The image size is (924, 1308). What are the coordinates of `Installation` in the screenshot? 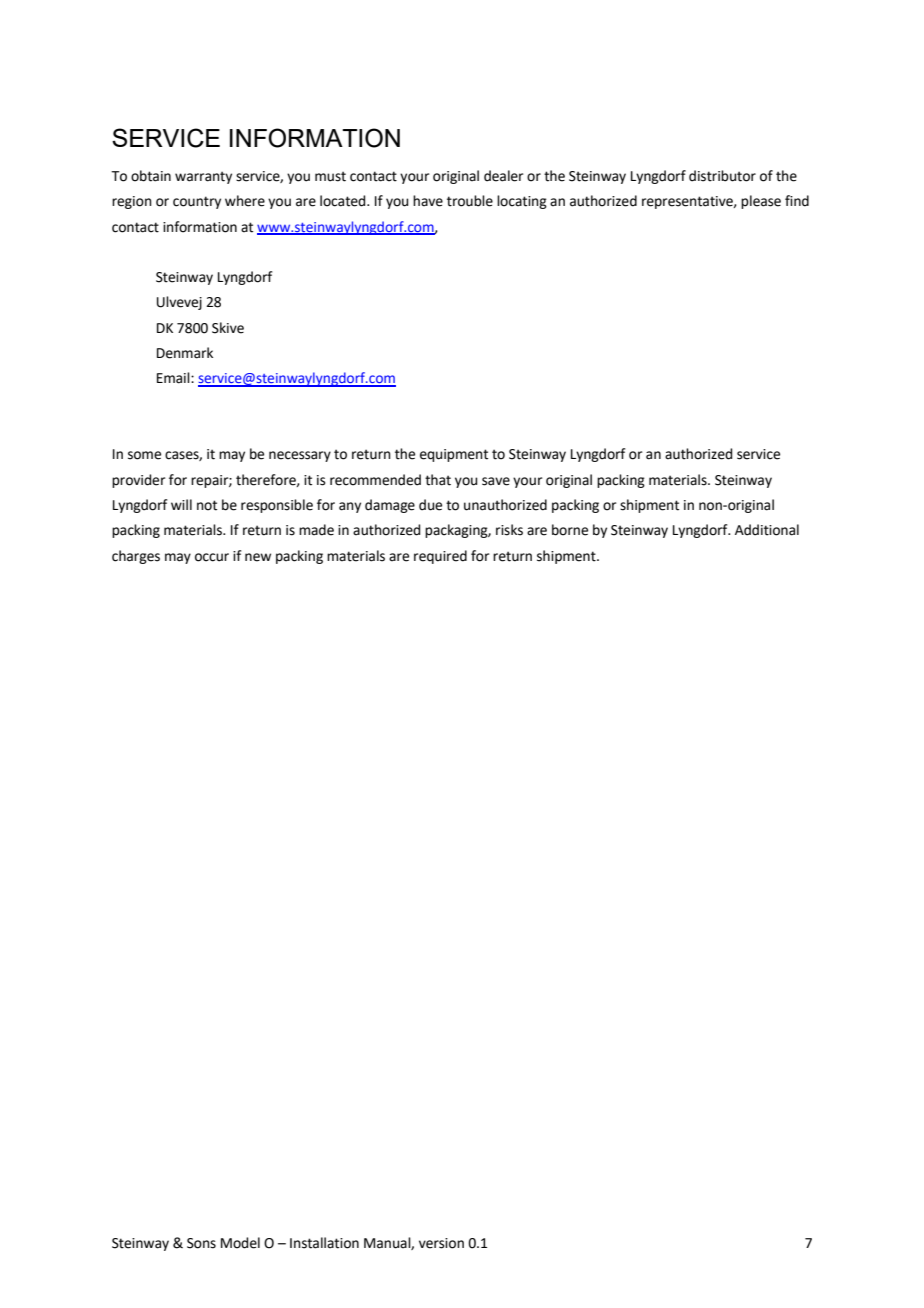 It's located at (324, 1243).
